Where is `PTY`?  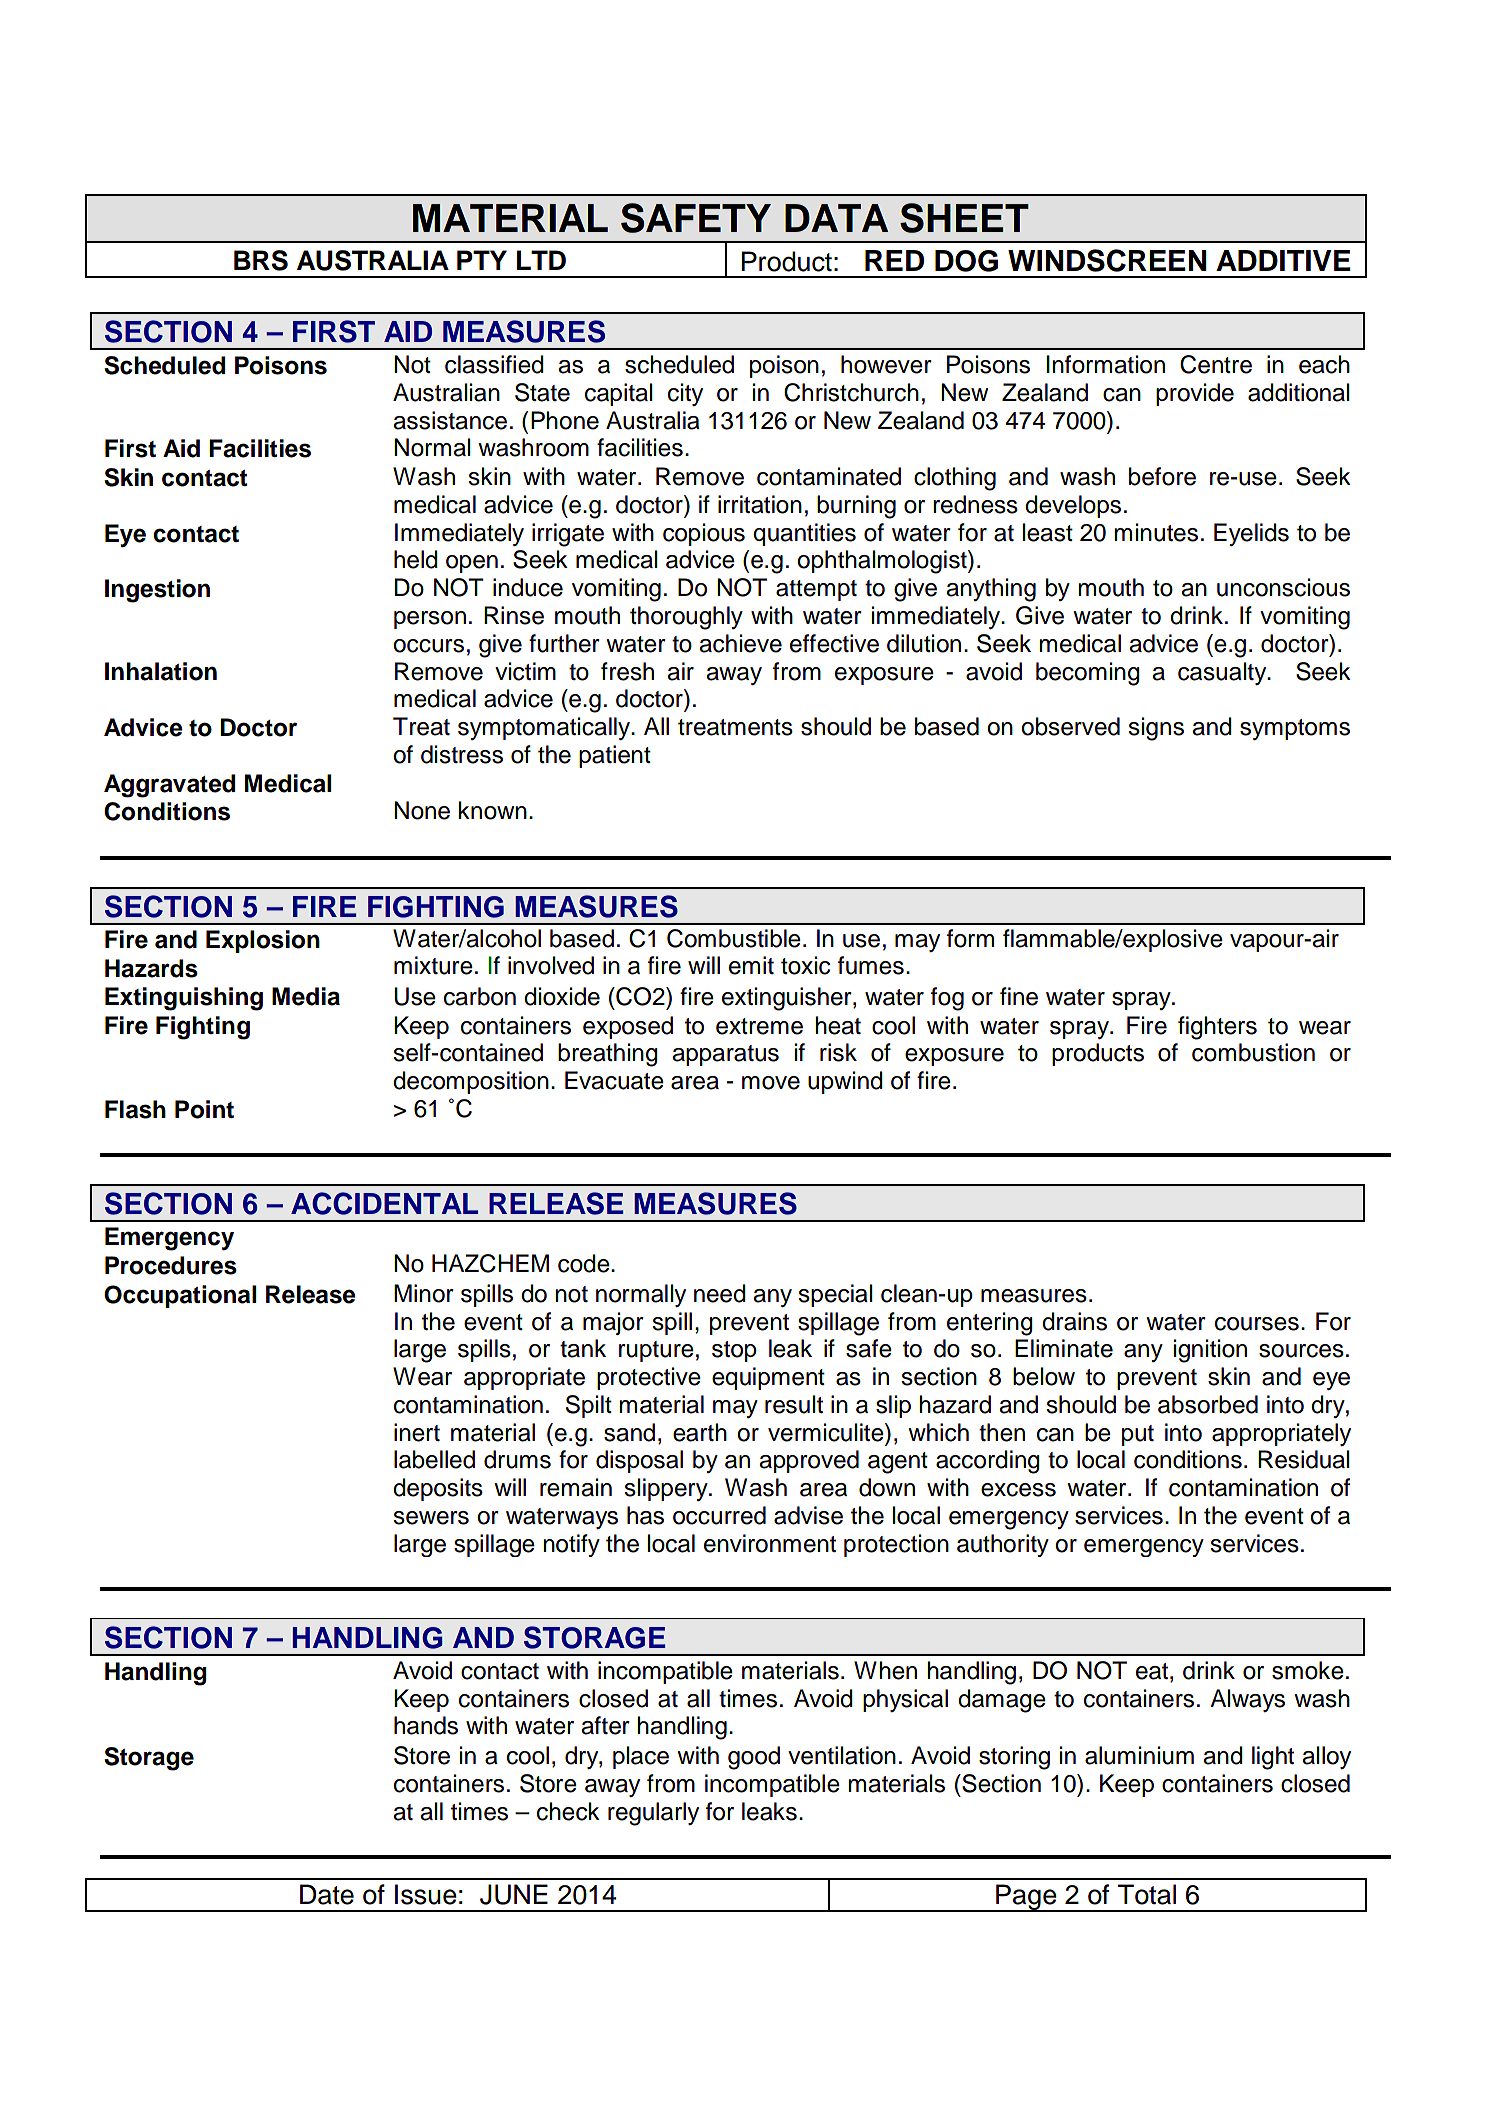
PTY is located at coordinates (482, 260).
